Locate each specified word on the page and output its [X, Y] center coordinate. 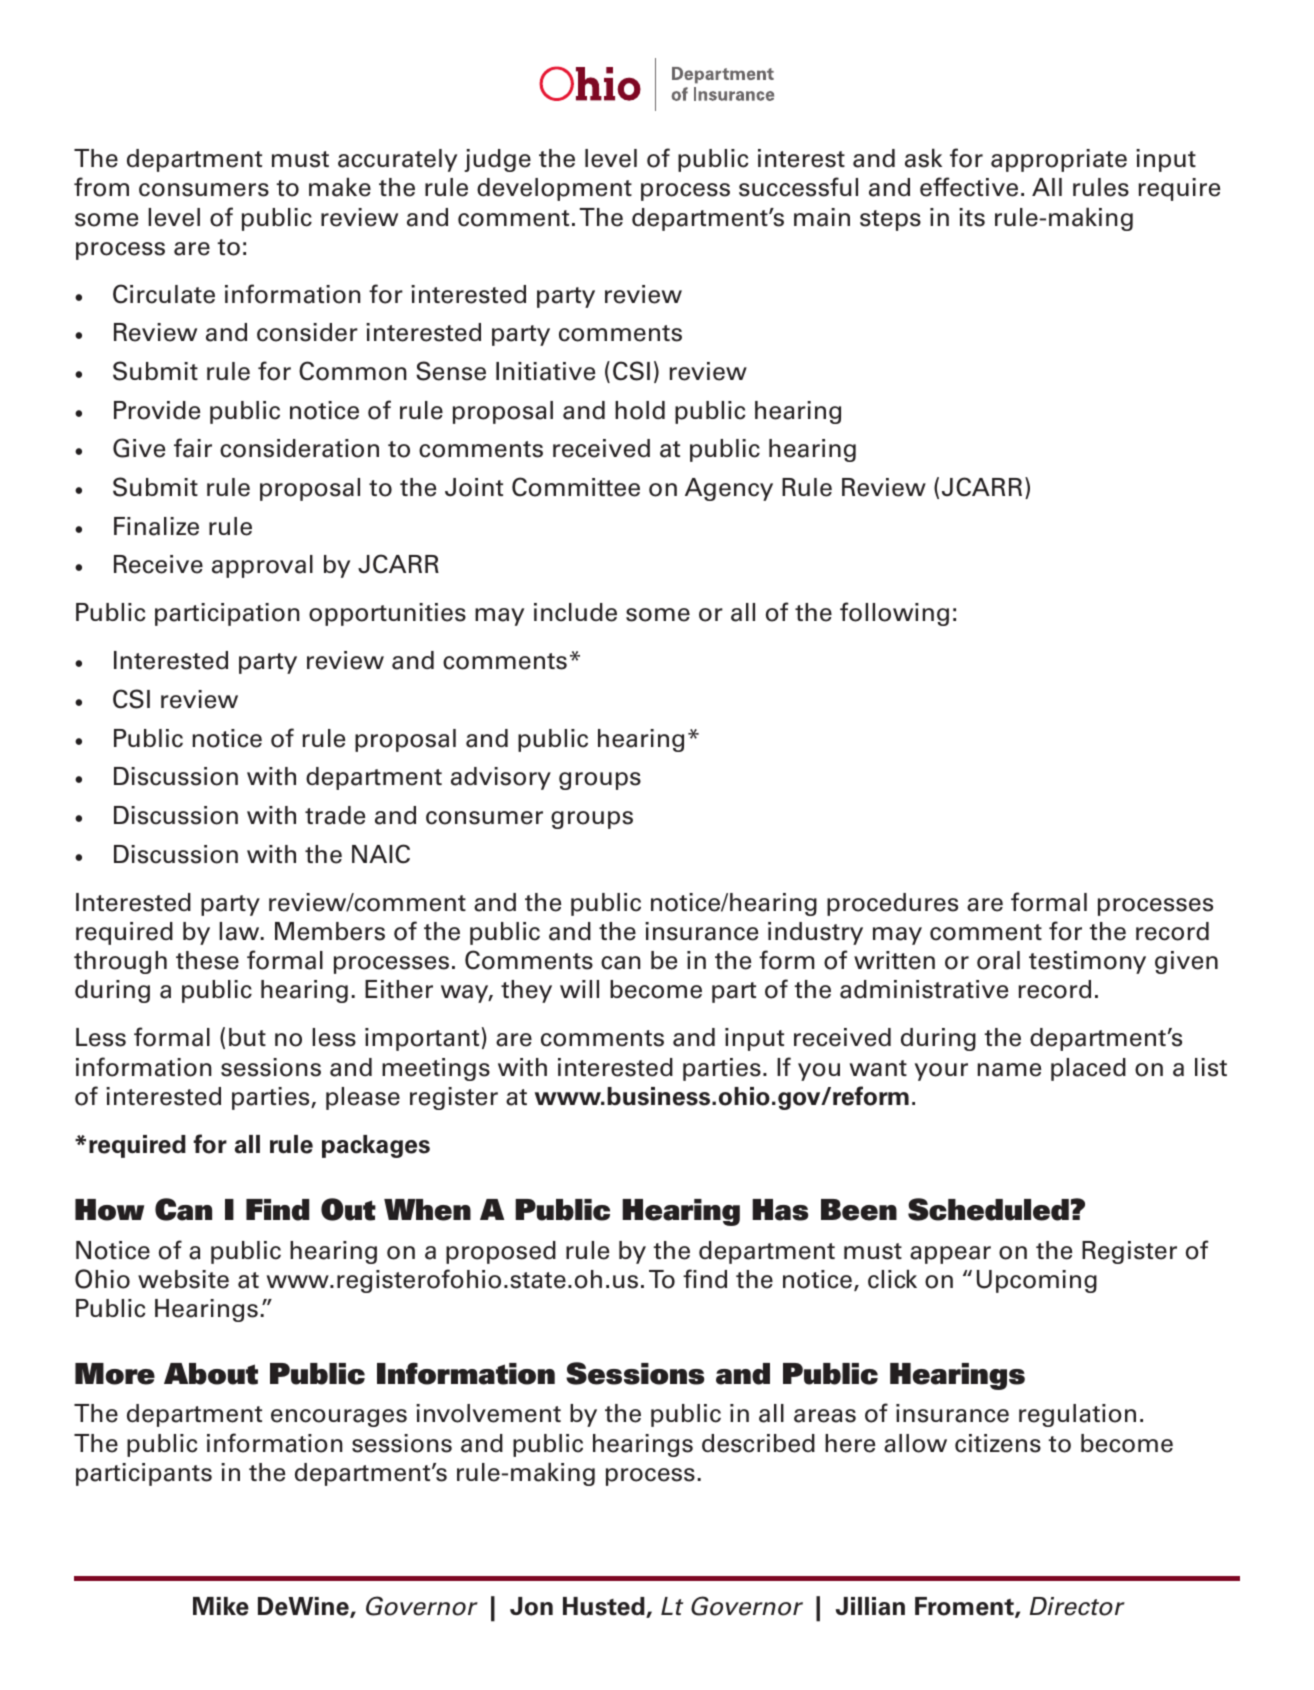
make [340, 187]
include [575, 612]
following [894, 614]
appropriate [1059, 160]
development [554, 189]
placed [1088, 1069]
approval [262, 566]
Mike [221, 1606]
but [247, 1037]
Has [780, 1210]
